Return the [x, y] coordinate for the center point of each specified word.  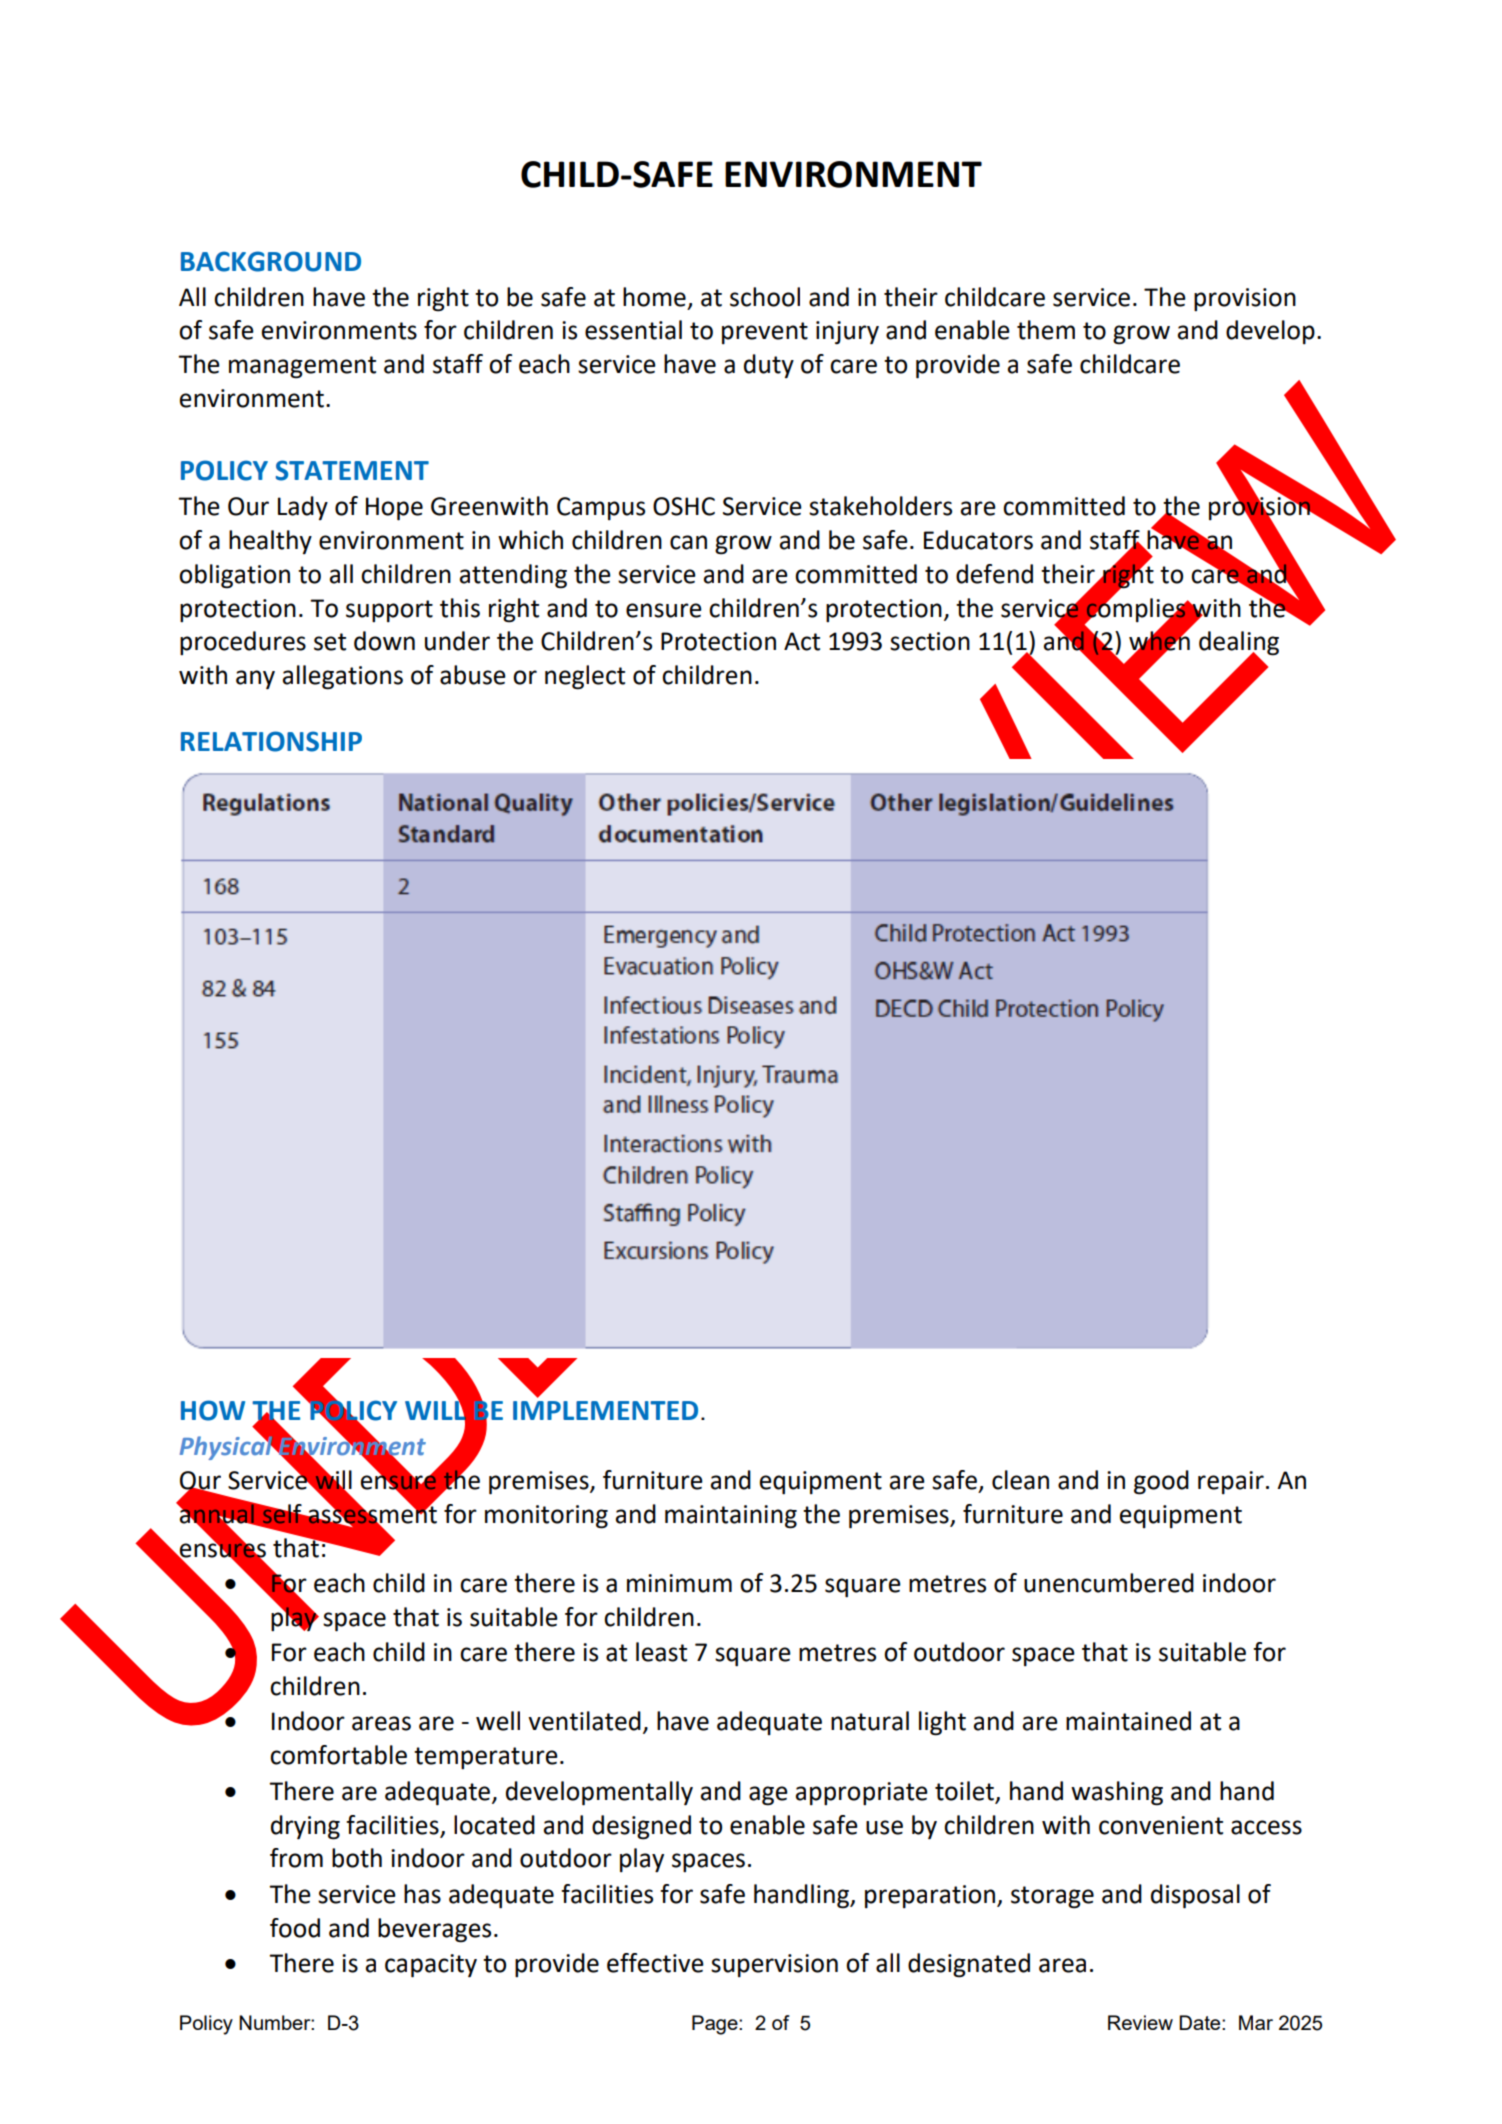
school [765, 297]
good [1161, 1482]
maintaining [731, 1517]
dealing [1239, 644]
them [1046, 330]
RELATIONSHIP [271, 741]
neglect [585, 677]
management [302, 367]
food [295, 1928]
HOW [213, 1410]
